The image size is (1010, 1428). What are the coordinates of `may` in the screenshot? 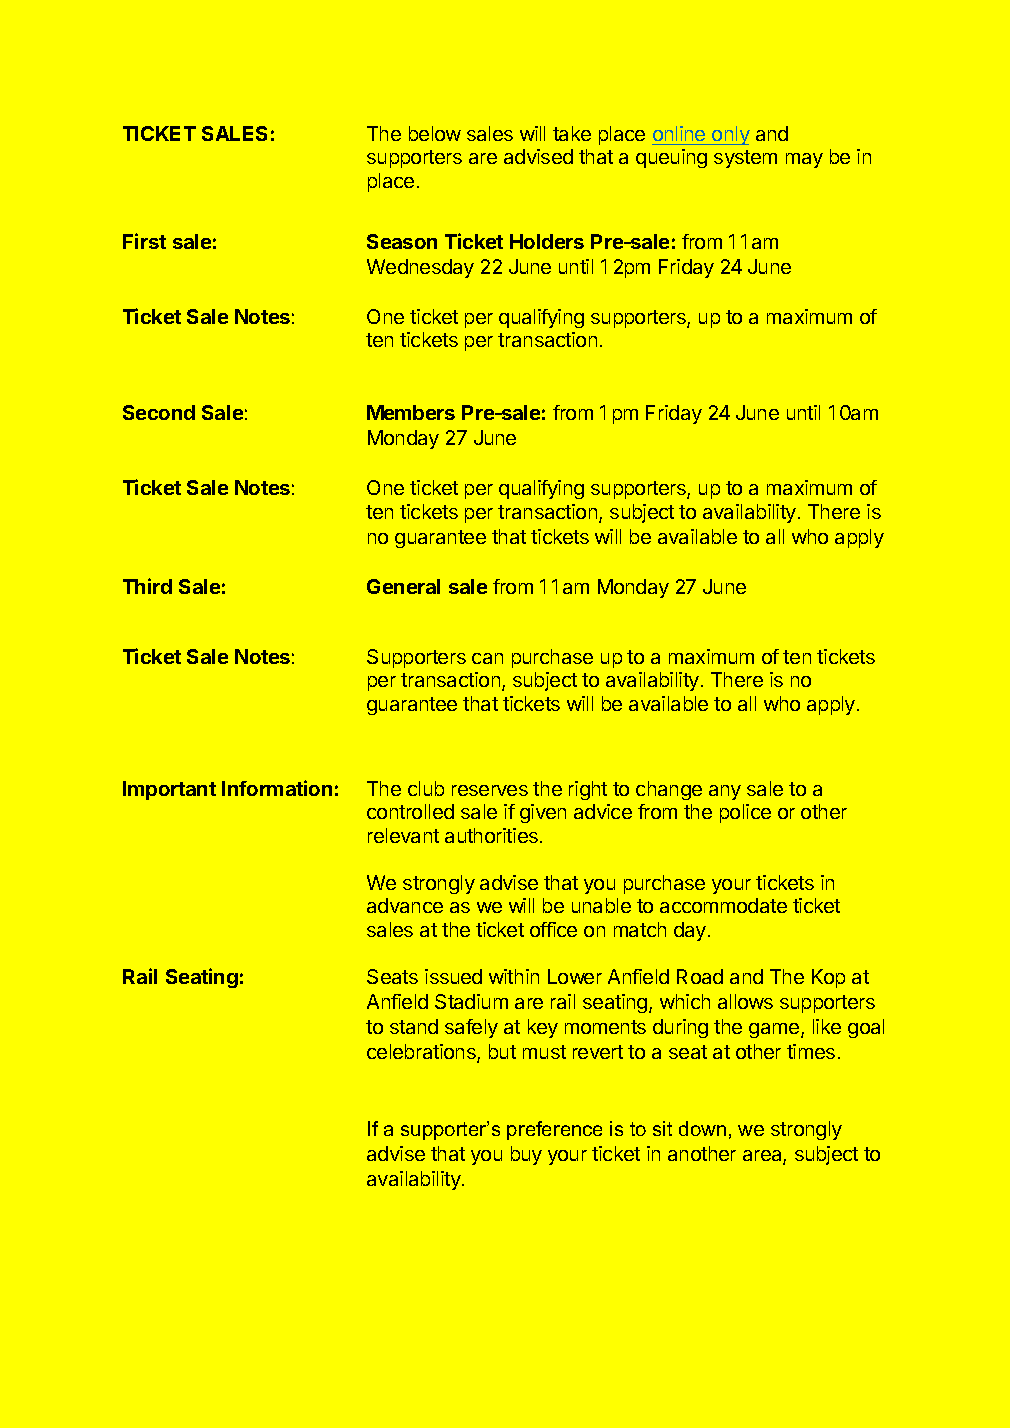 It's located at (804, 160).
